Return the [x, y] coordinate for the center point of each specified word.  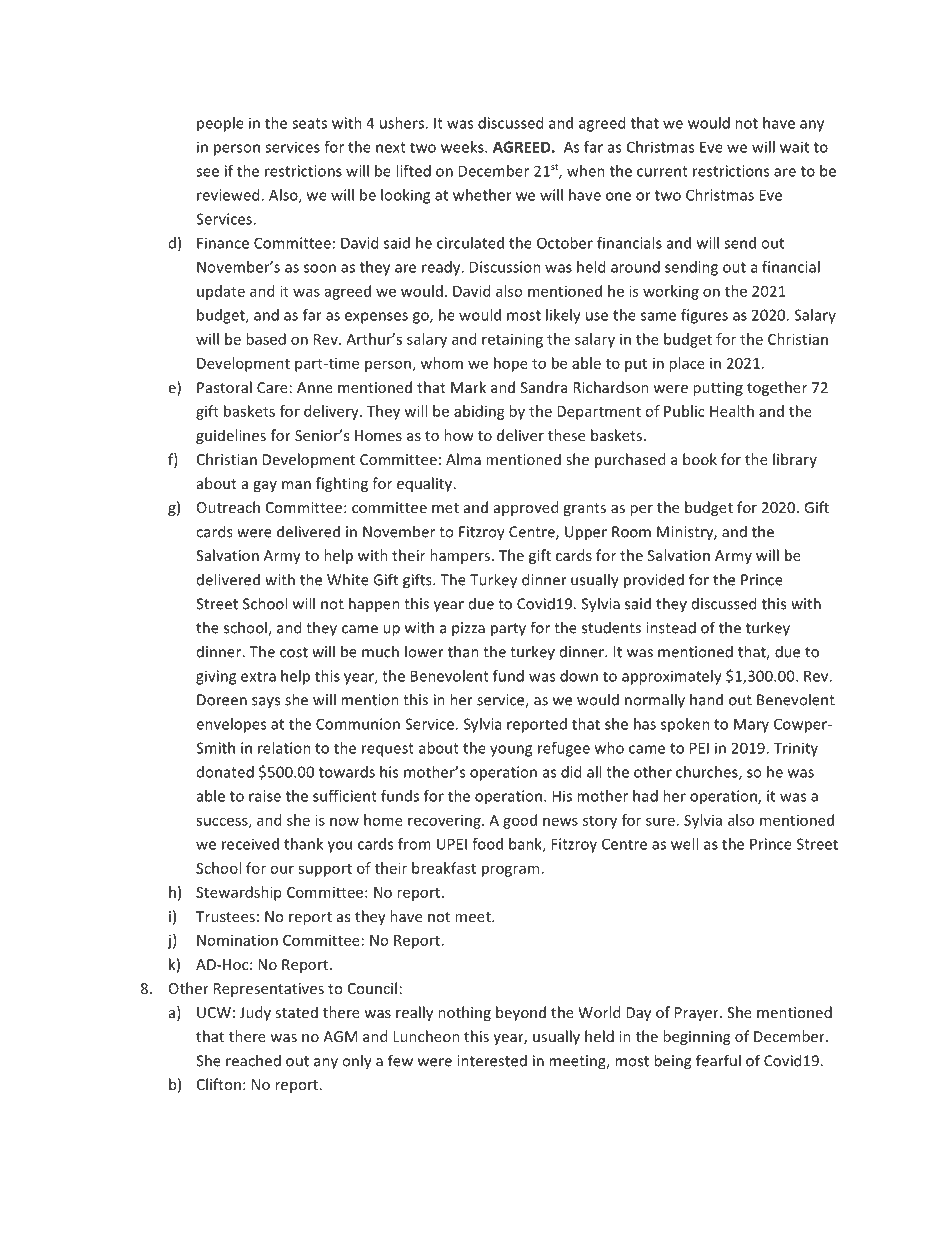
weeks [463, 147]
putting [718, 389]
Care [272, 387]
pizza [468, 629]
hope [511, 364]
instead [671, 627]
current [662, 171]
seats [309, 123]
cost [294, 652]
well [684, 844]
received [250, 844]
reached [253, 1060]
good [520, 821]
